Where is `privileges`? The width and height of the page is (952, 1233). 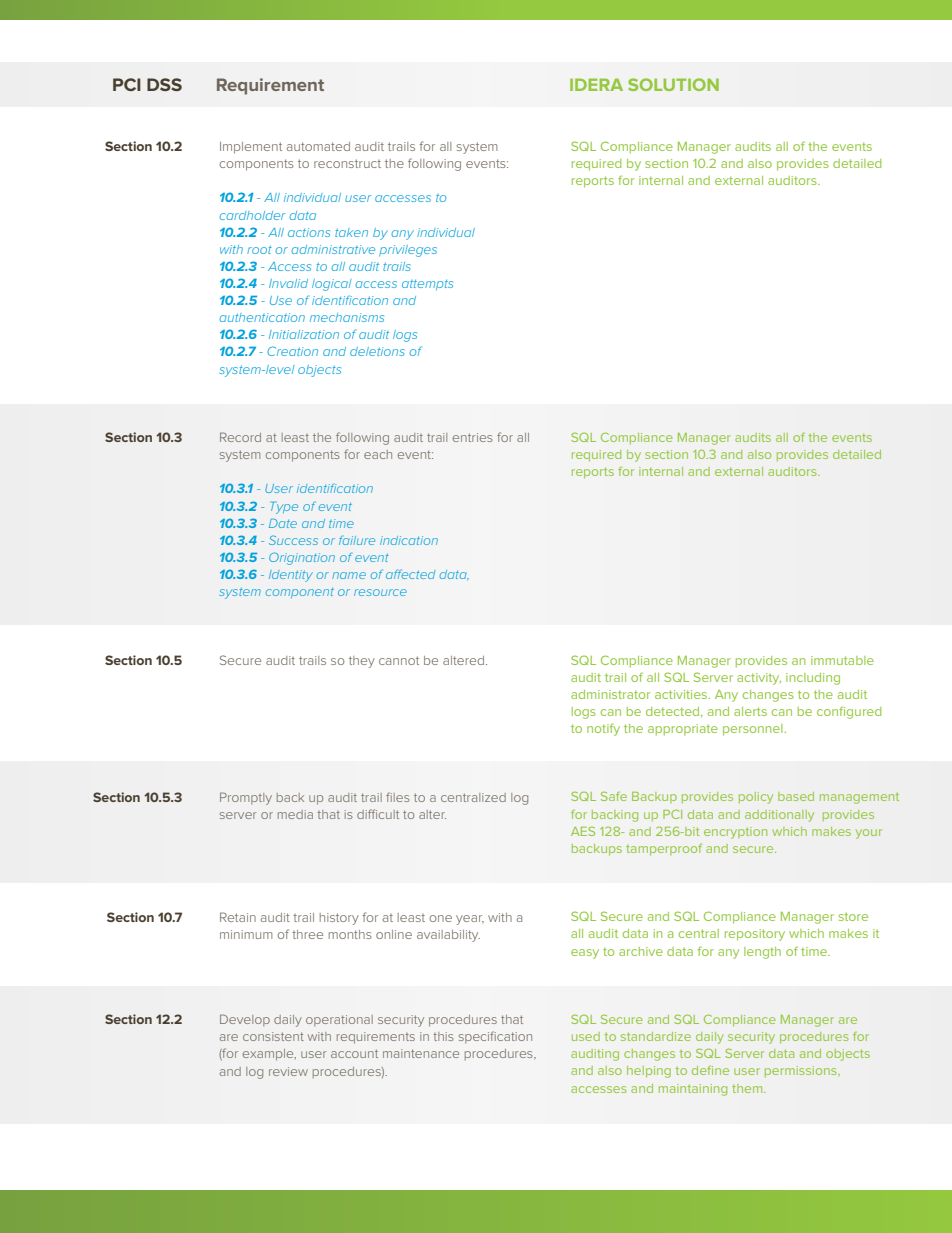 privileges is located at coordinates (408, 251).
